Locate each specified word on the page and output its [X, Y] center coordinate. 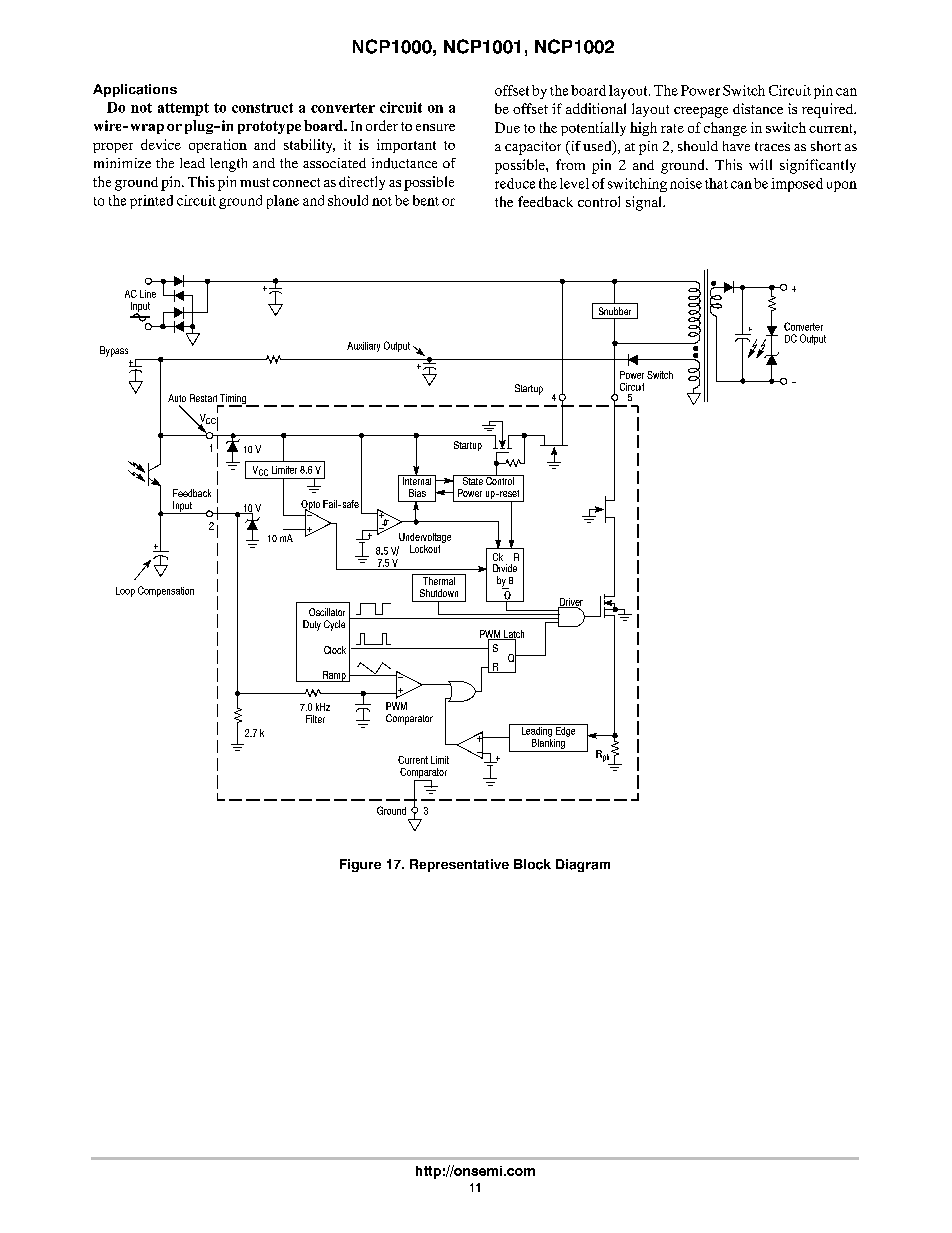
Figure [360, 865]
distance [758, 108]
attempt [183, 109]
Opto [310, 506]
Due [507, 127]
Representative [459, 865]
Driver [570, 603]
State [472, 480]
